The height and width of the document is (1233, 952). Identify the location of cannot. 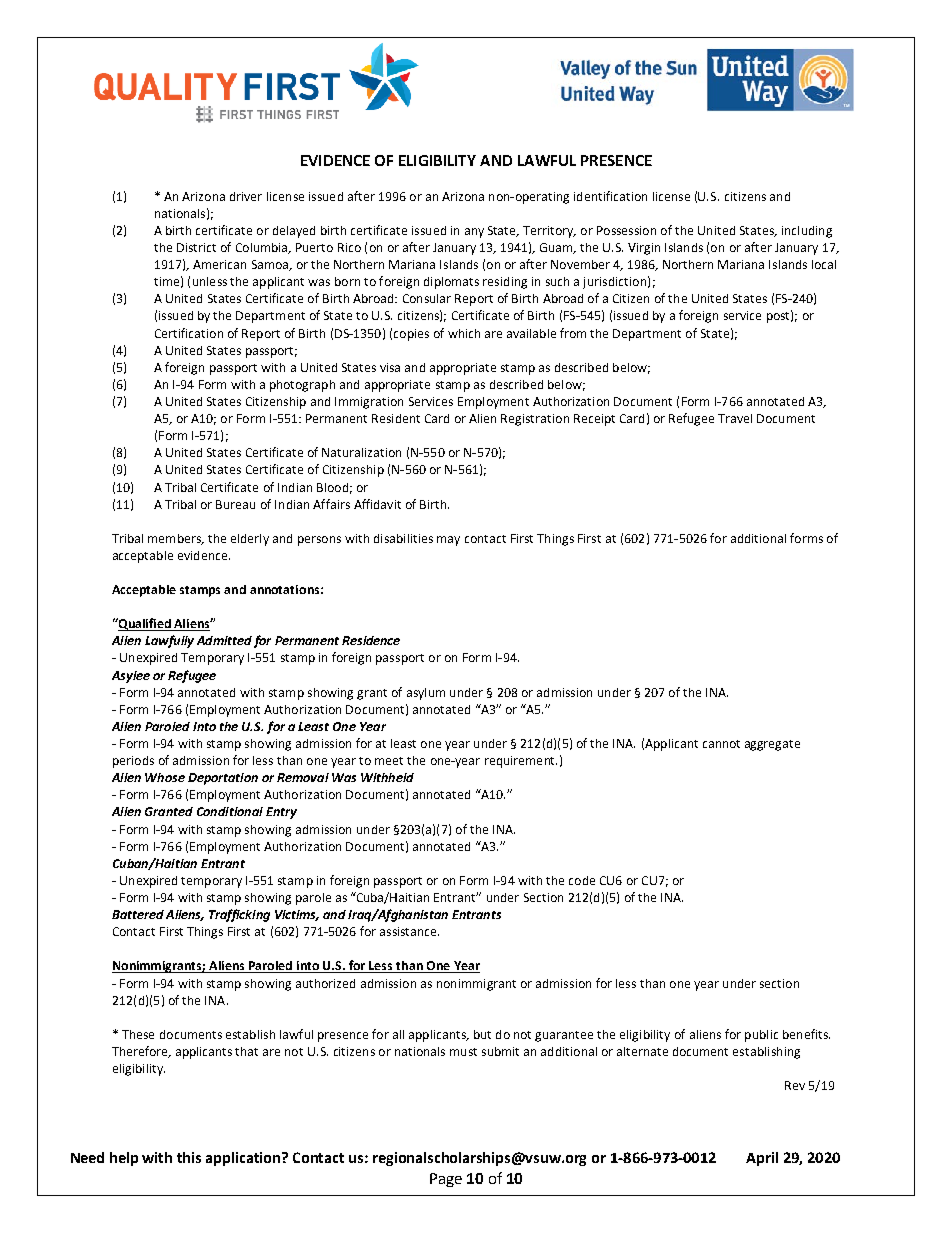
(721, 744).
